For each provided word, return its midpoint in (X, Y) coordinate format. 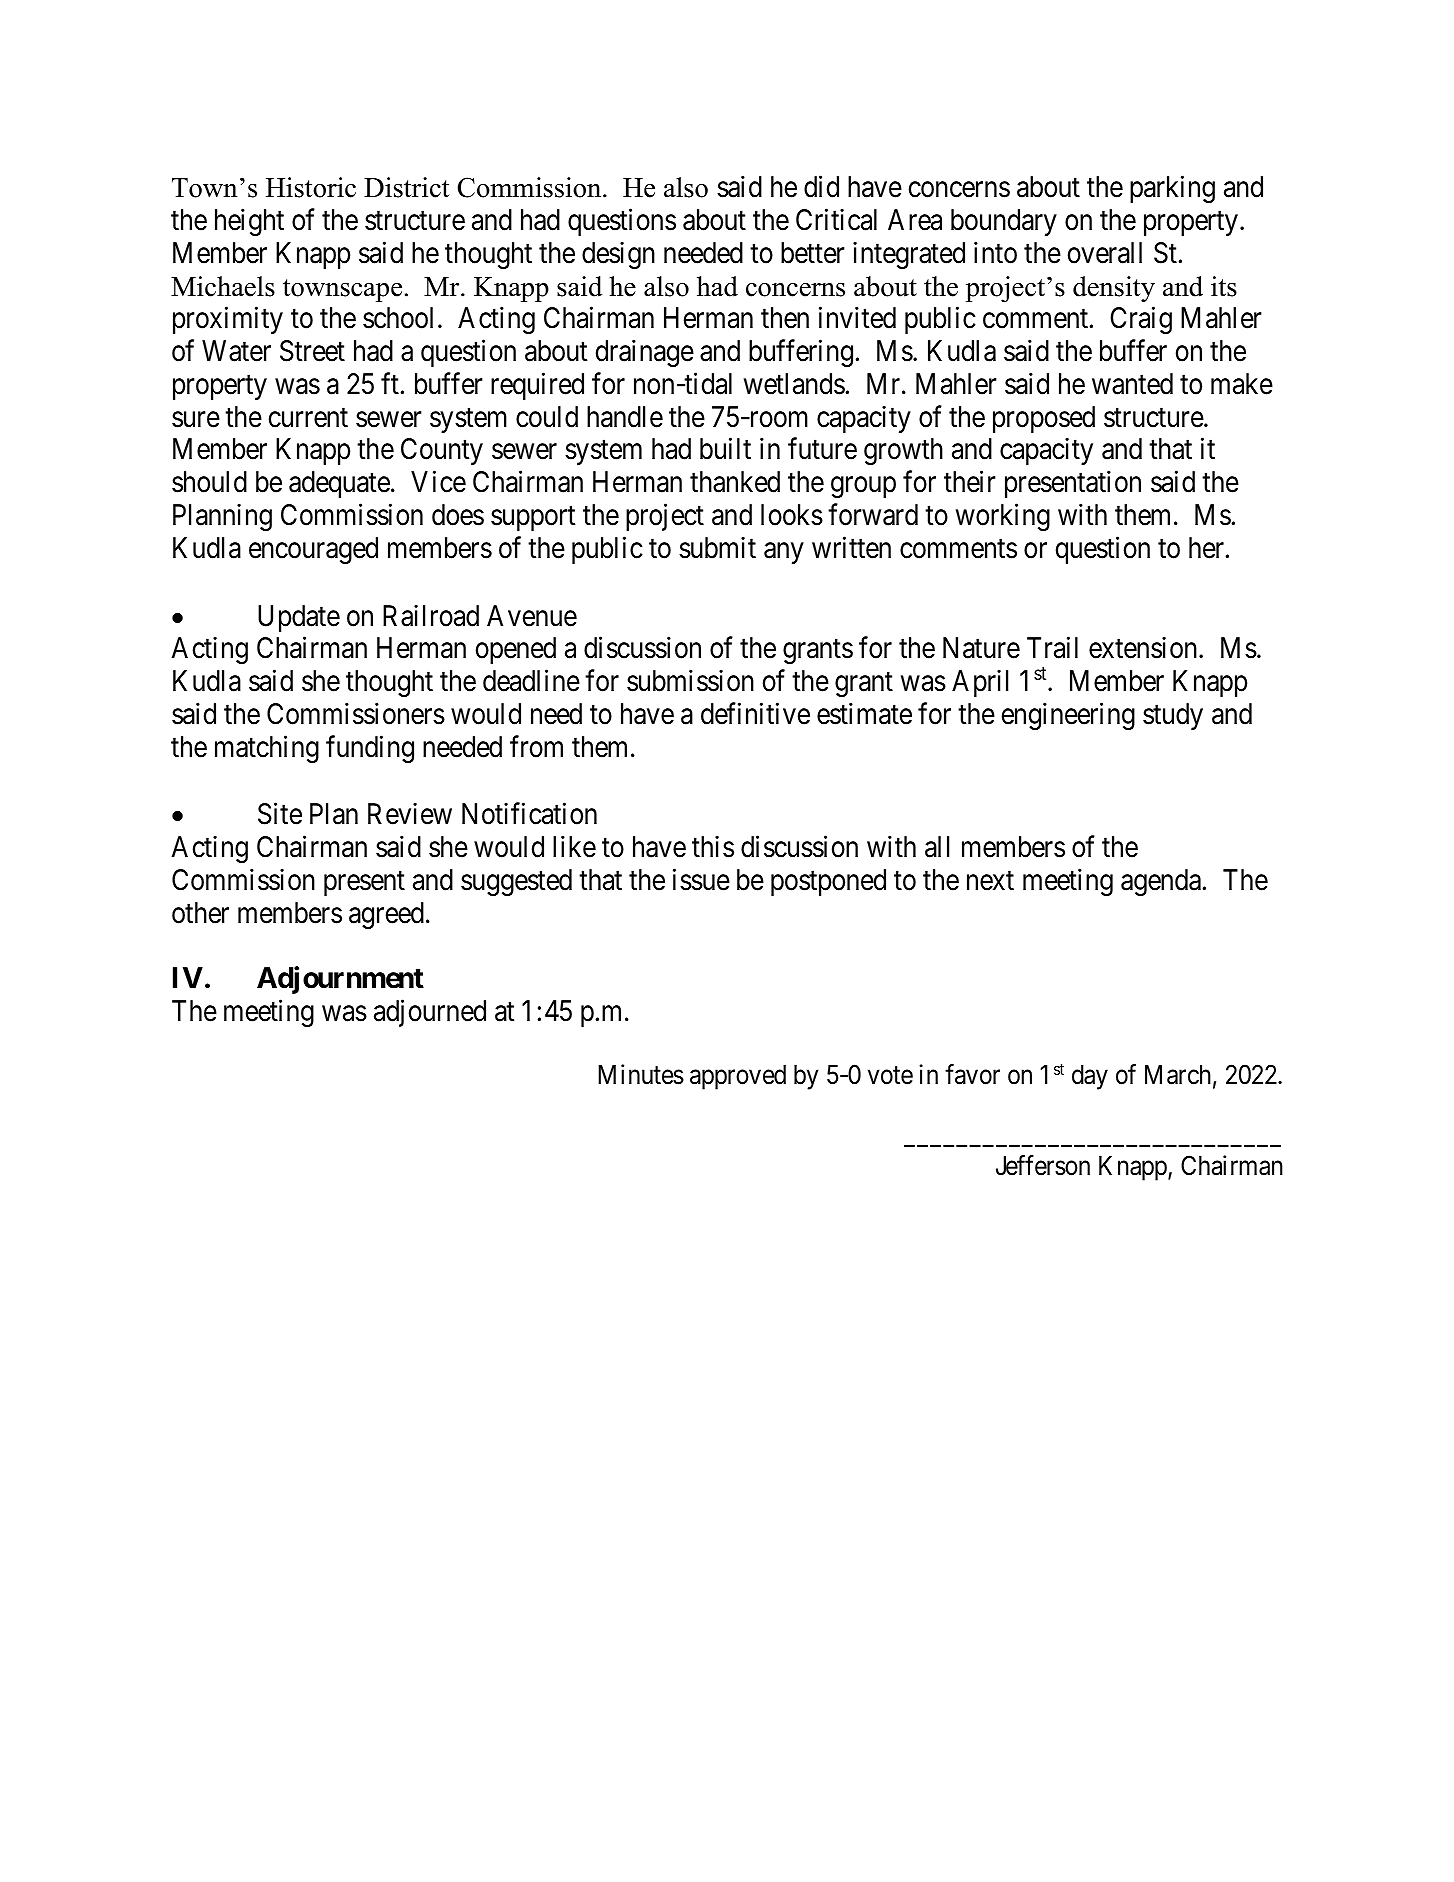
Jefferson (1043, 1165)
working (1003, 517)
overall (1105, 253)
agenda (1161, 882)
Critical (836, 220)
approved (738, 1077)
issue (701, 879)
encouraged (313, 550)
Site (280, 814)
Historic (311, 187)
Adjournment (340, 980)
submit (717, 547)
